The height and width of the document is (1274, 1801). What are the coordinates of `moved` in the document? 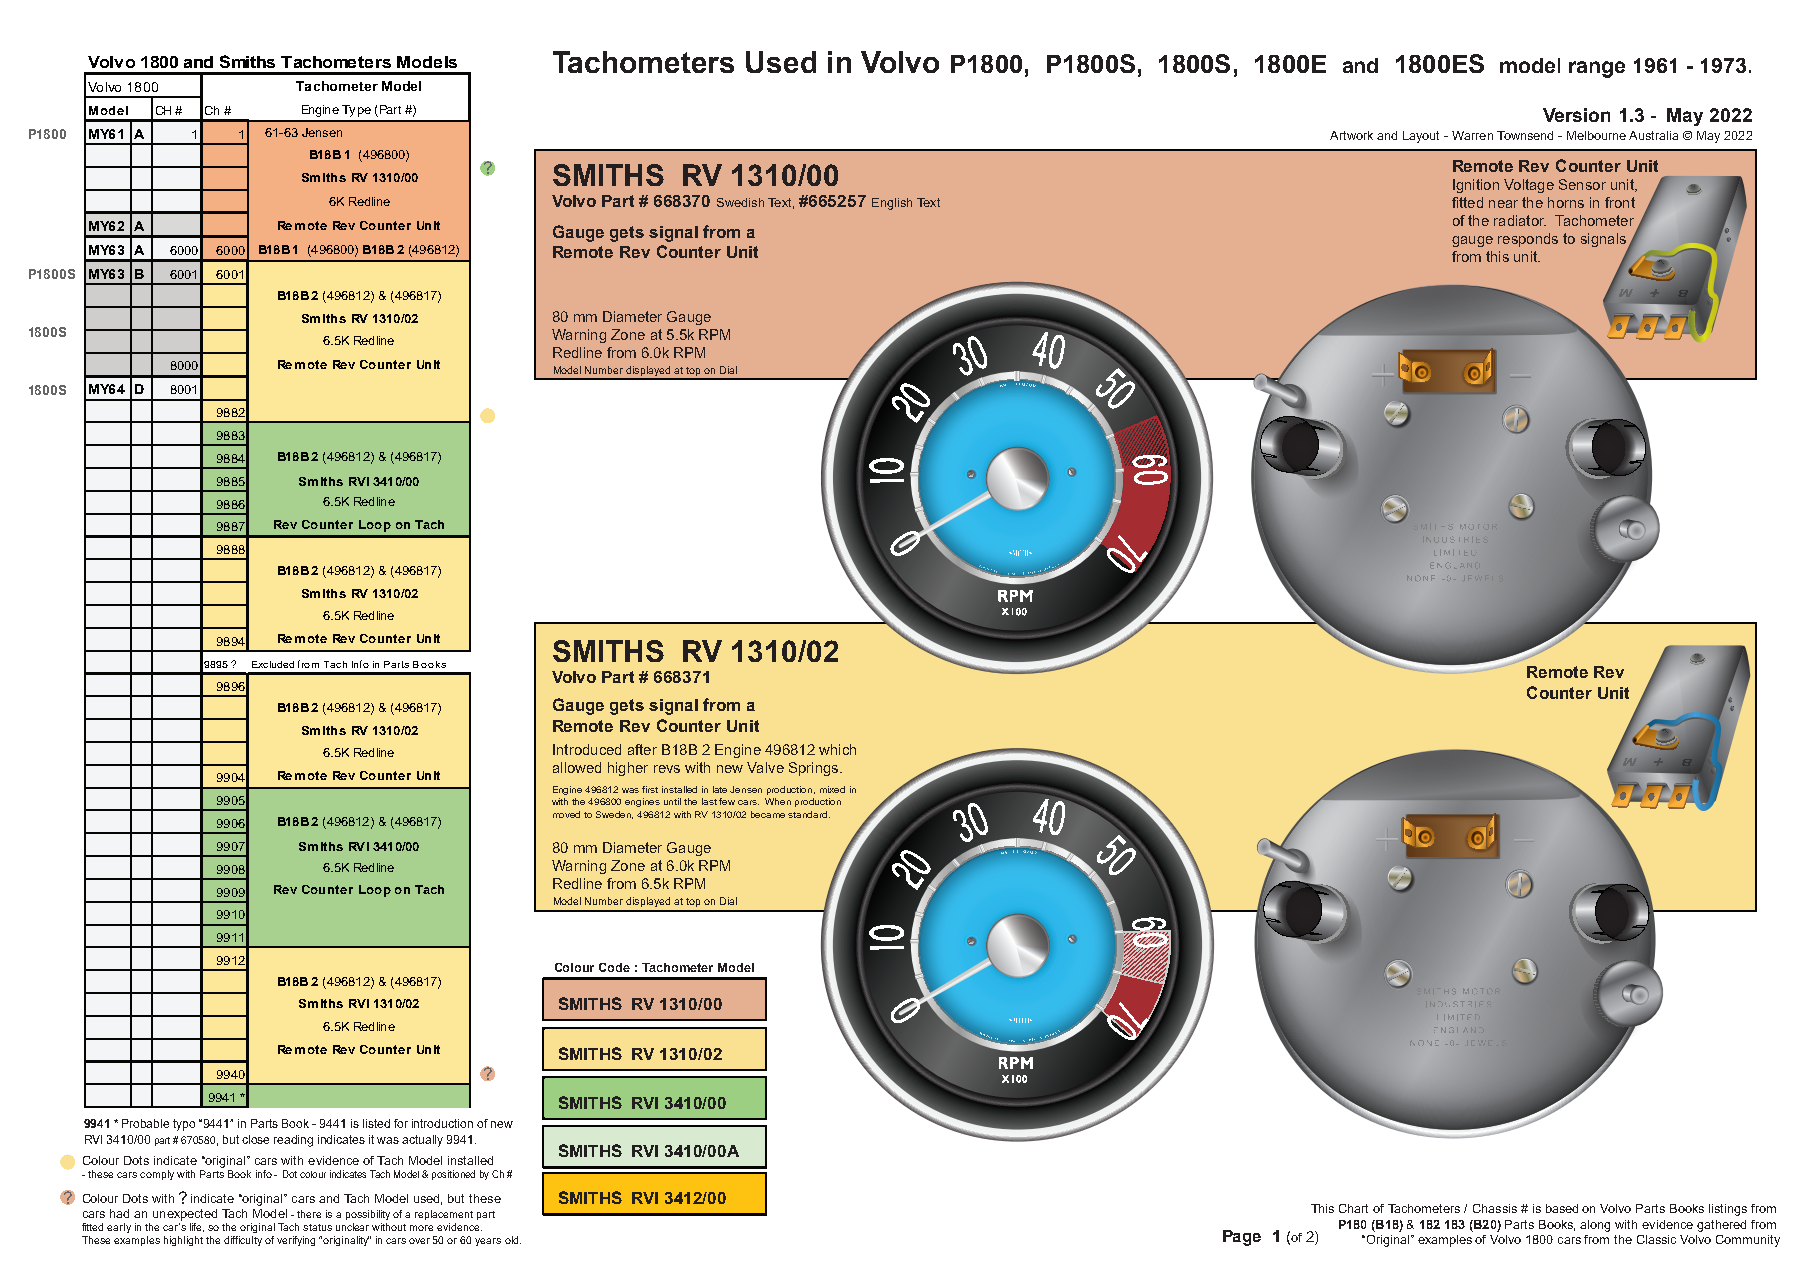 It's located at (566, 814).
